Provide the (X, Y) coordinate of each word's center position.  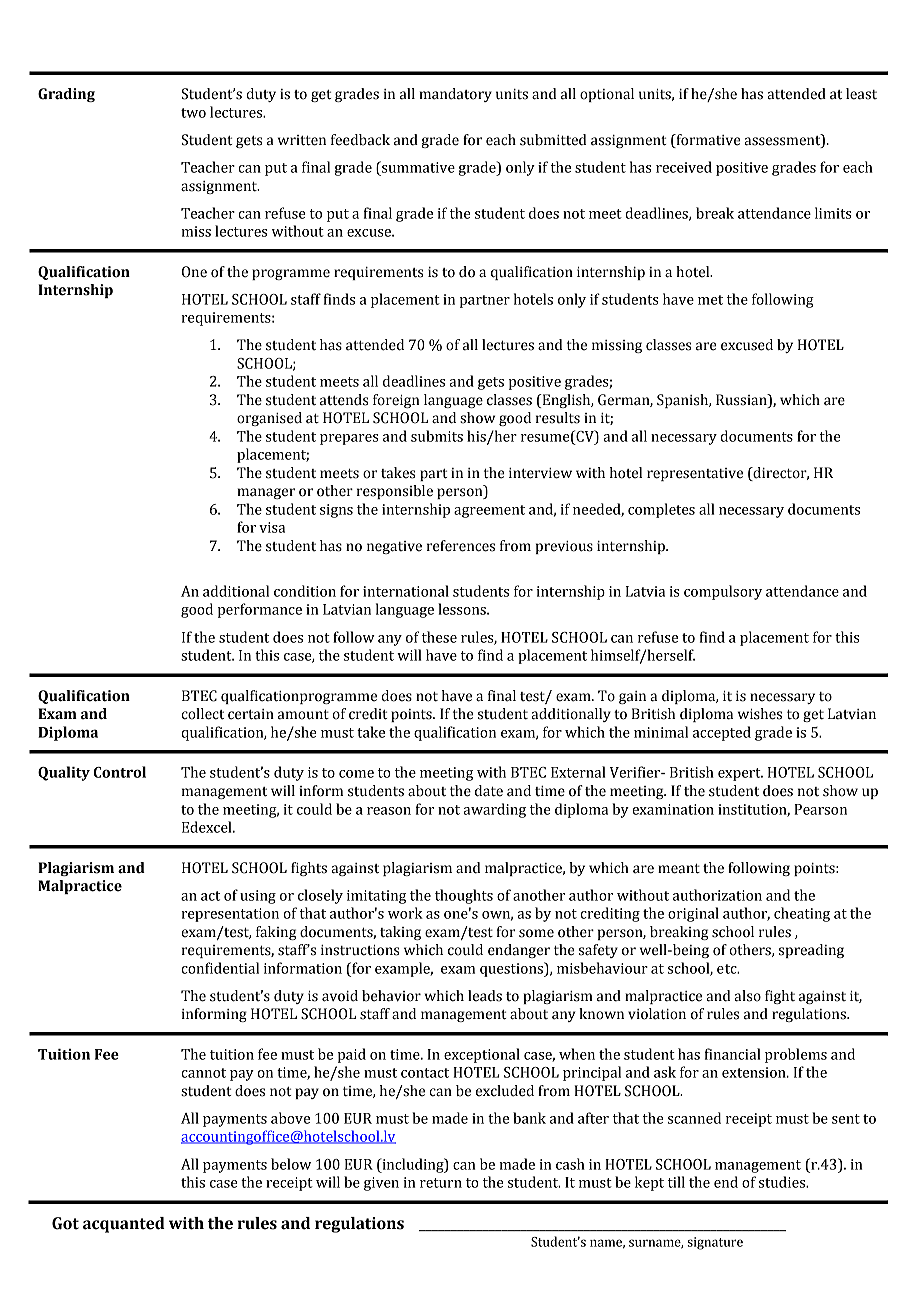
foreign (396, 401)
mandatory (455, 95)
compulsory (723, 592)
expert (740, 774)
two (193, 113)
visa (272, 527)
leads (485, 996)
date (489, 791)
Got (65, 1223)
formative (707, 140)
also (747, 996)
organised (269, 419)
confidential (220, 968)
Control (119, 772)
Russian (742, 401)
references (461, 546)
